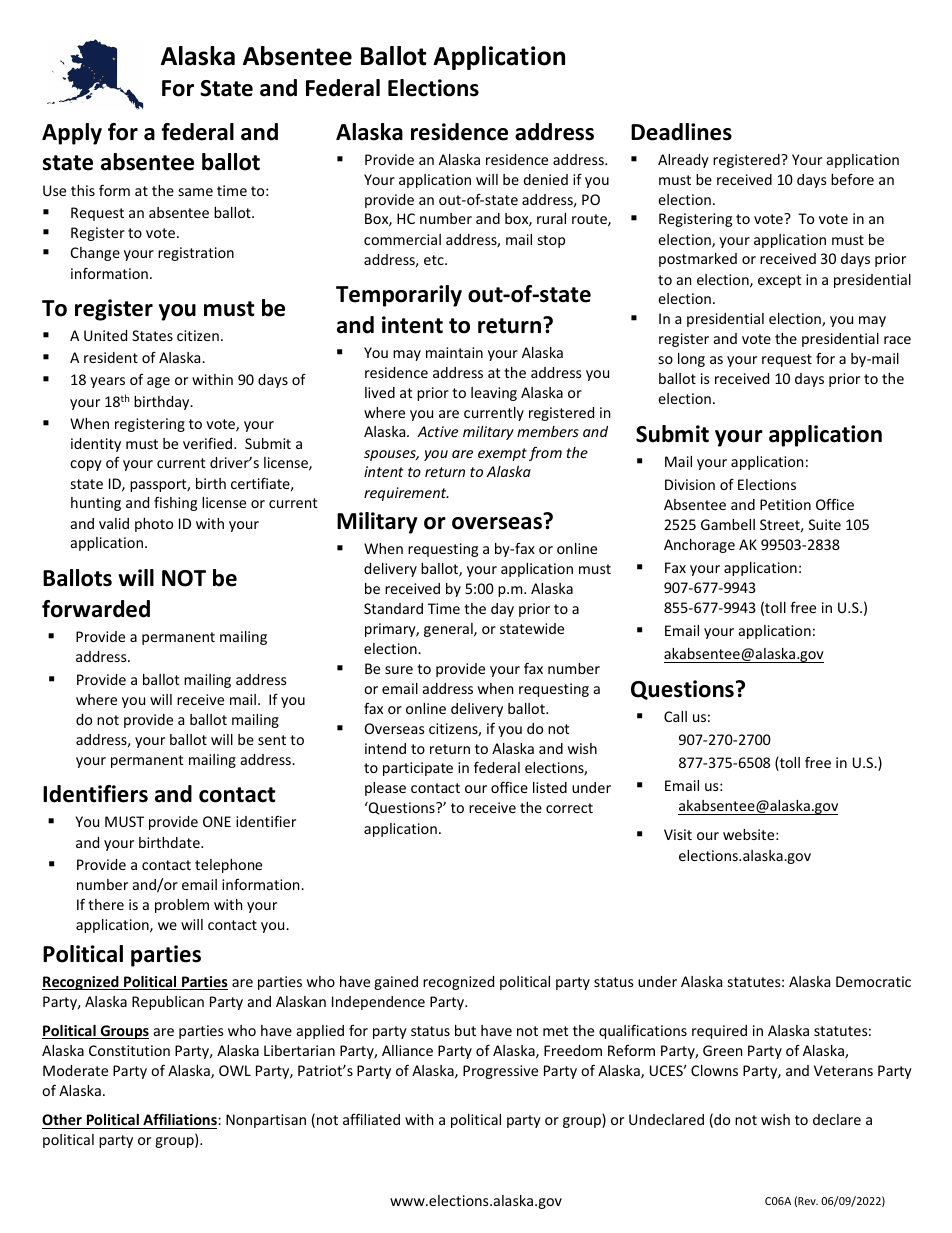 Image resolution: width=952 pixels, height=1233 pixels. Describe the element at coordinates (228, 866) in the screenshot. I see `telephone` at that location.
